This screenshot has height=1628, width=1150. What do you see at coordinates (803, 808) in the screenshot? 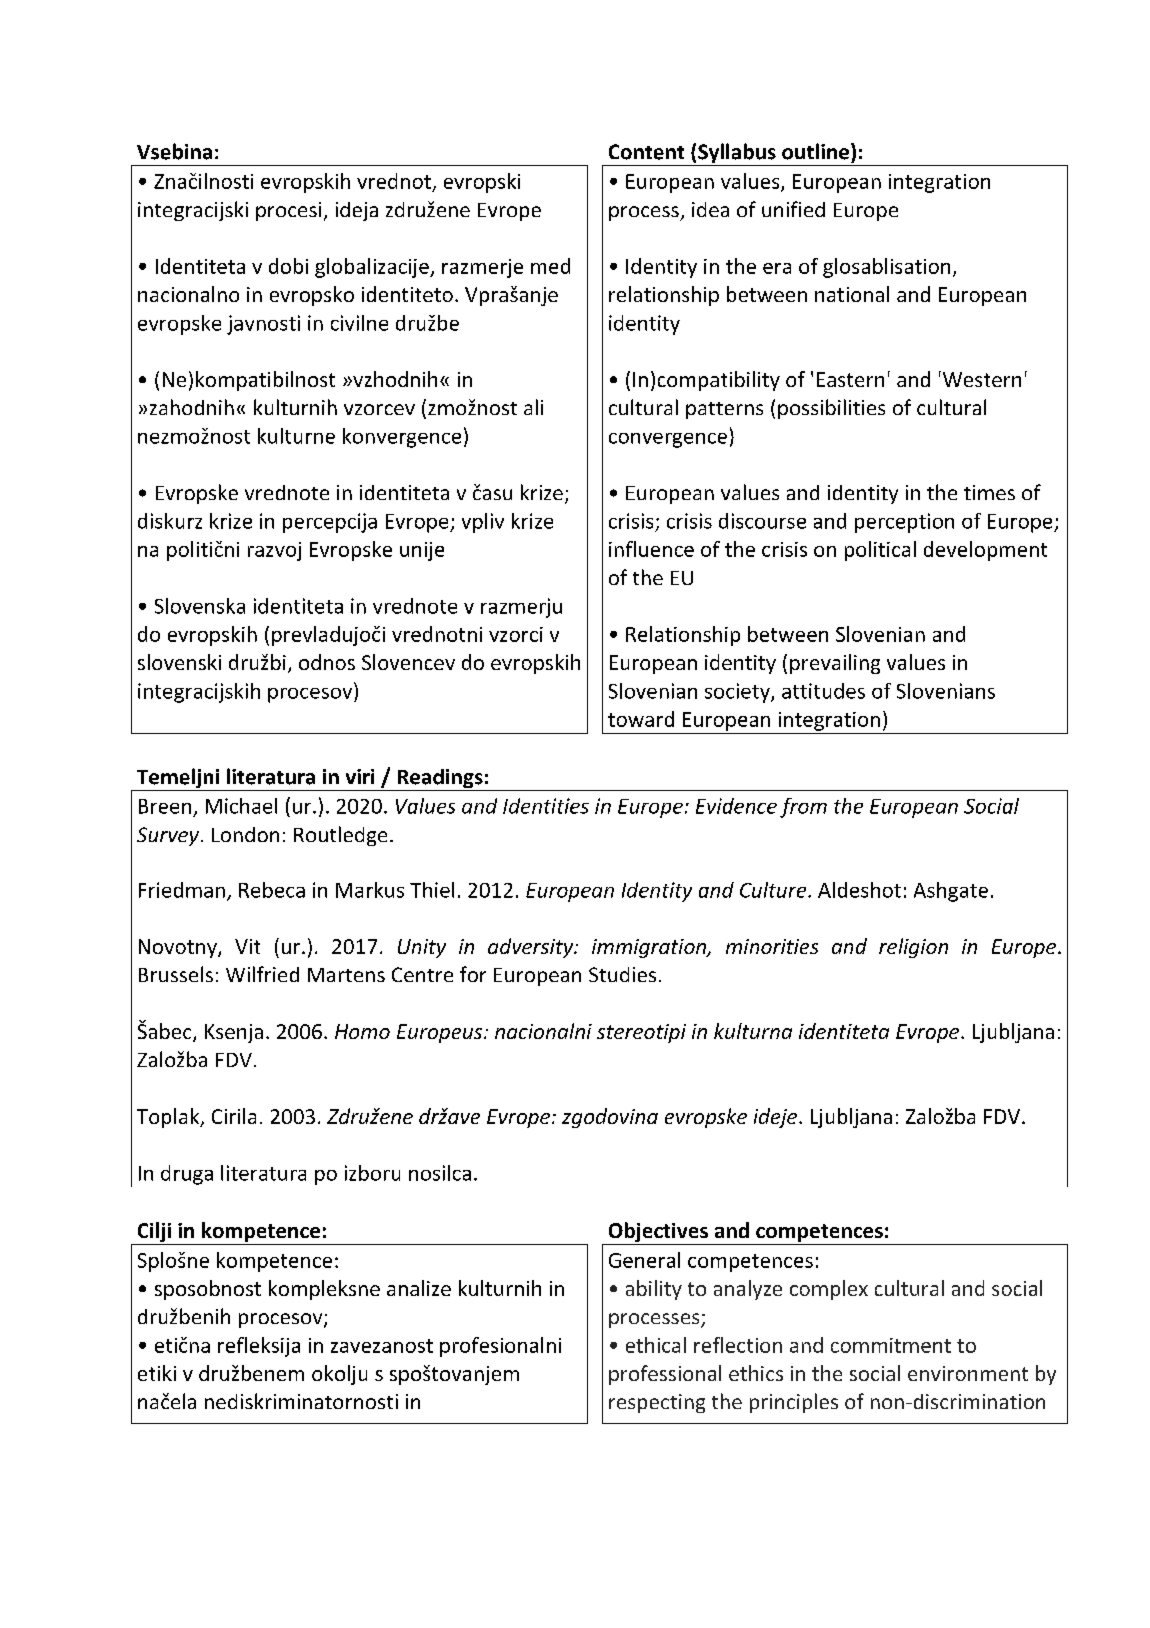
I see `from` at bounding box center [803, 808].
